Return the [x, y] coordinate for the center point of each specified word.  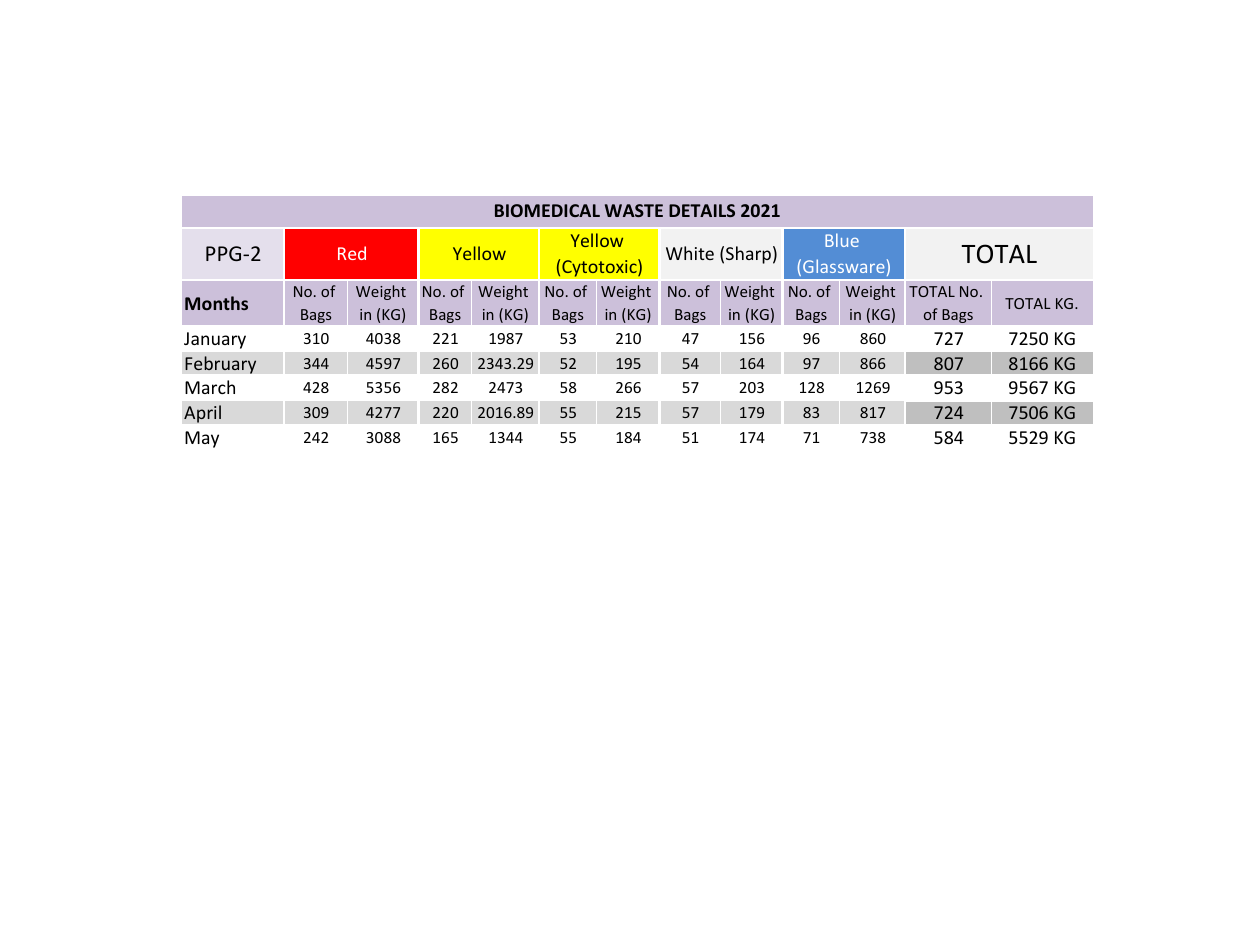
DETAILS [702, 210]
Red [352, 253]
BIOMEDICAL [547, 210]
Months [216, 303]
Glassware [844, 266]
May [202, 439]
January [215, 340]
